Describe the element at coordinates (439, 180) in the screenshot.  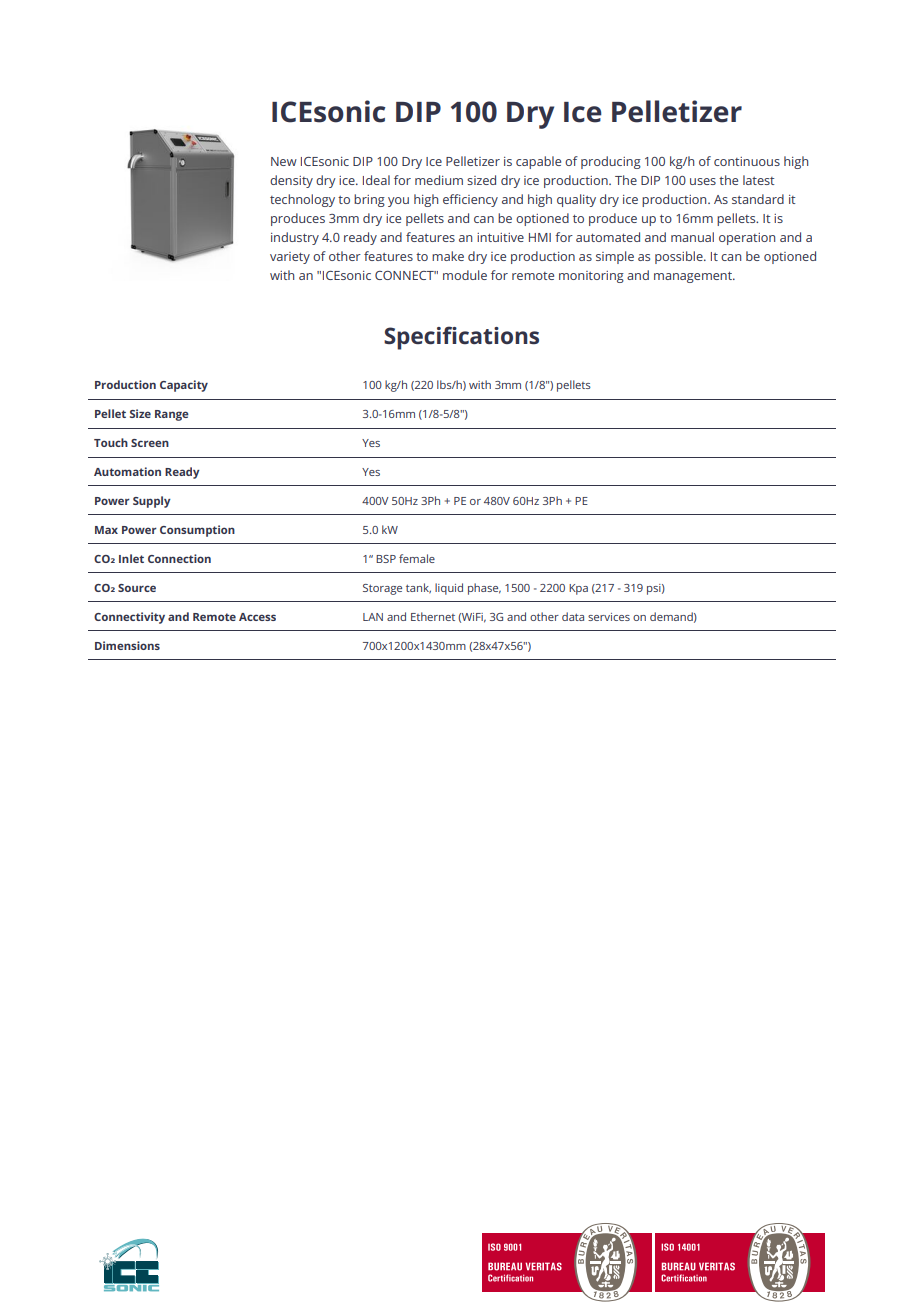
I see `medium` at that location.
